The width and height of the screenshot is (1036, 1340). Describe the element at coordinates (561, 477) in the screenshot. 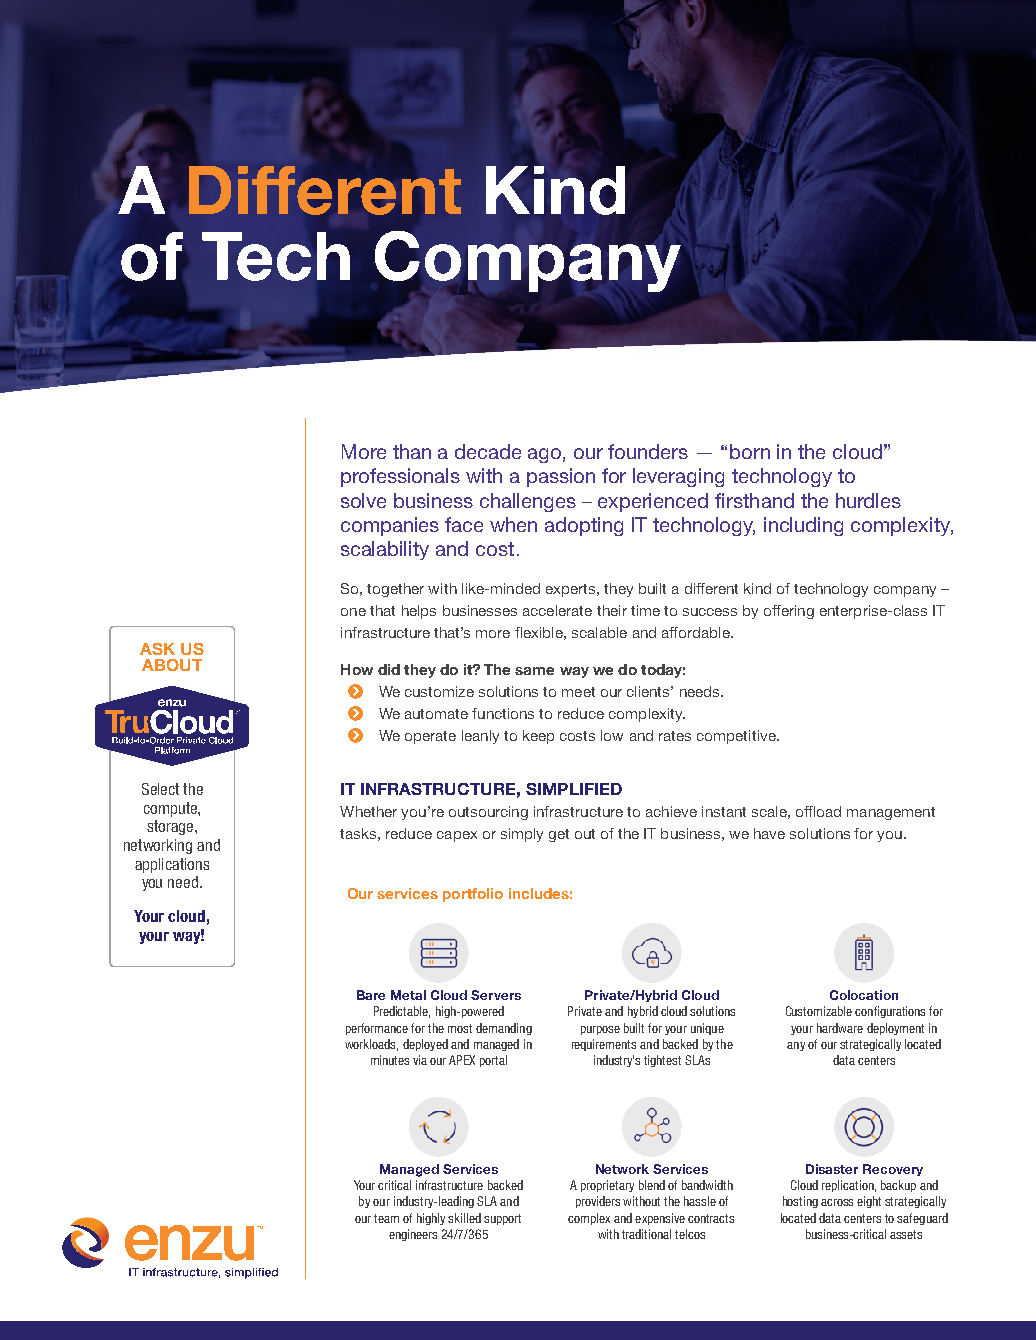

I see `passion` at that location.
